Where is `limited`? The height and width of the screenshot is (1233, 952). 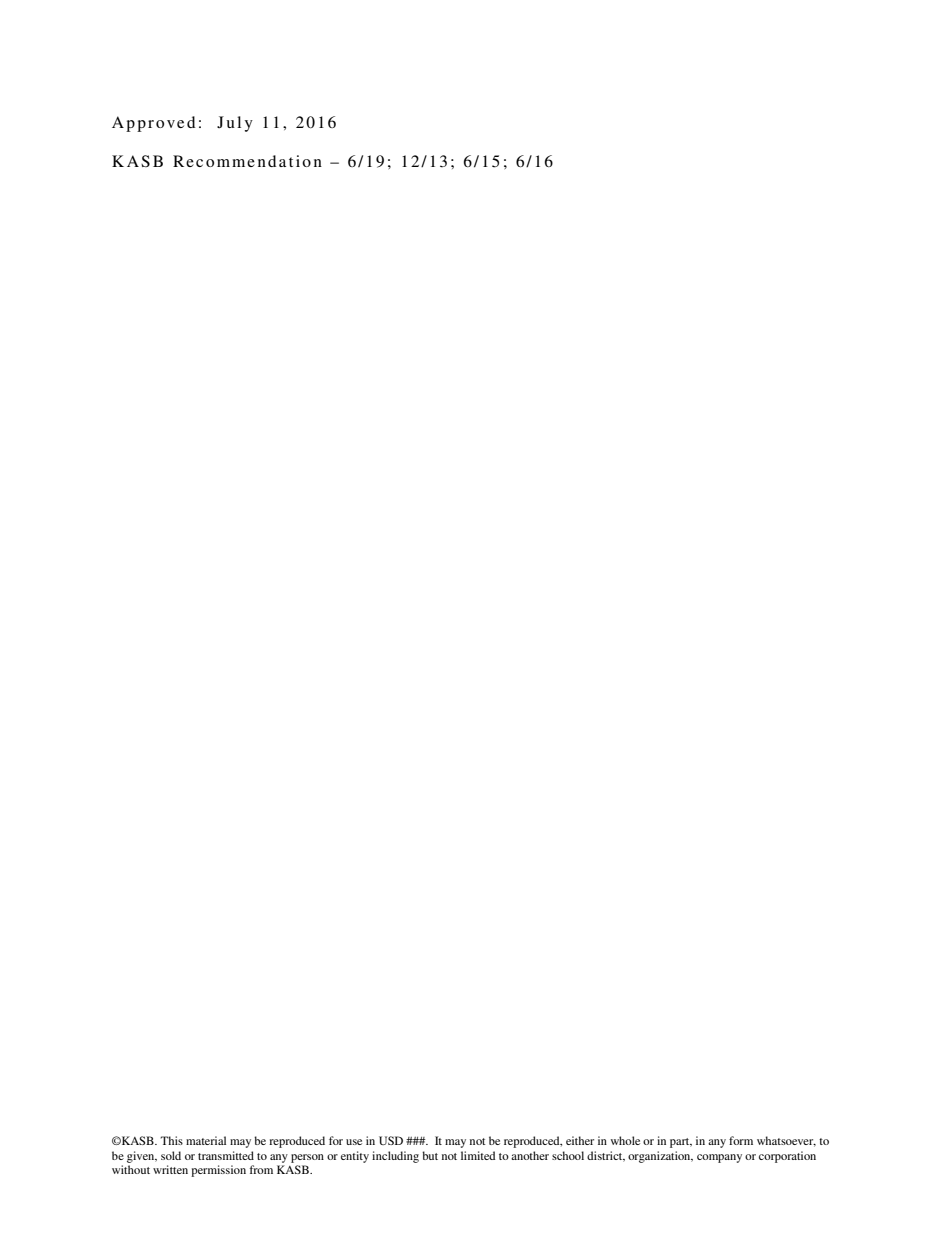
limited is located at coordinates (478, 1155).
